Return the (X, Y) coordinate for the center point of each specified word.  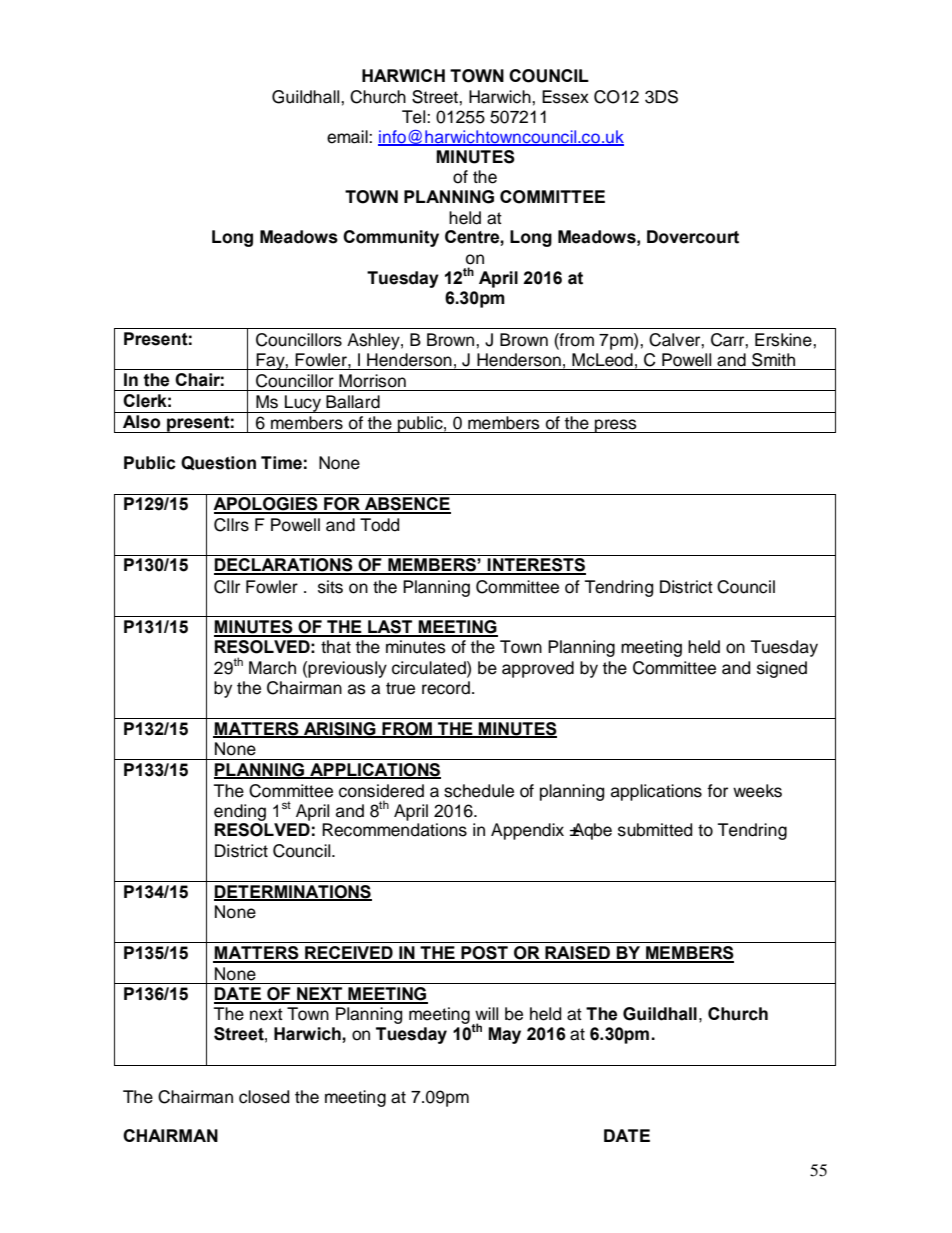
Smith (773, 360)
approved (538, 669)
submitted (655, 830)
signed (782, 669)
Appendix (527, 831)
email (348, 137)
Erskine (784, 340)
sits (330, 587)
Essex (565, 97)
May (504, 1035)
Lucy (303, 404)
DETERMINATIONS (293, 893)
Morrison (372, 381)
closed (264, 1097)
